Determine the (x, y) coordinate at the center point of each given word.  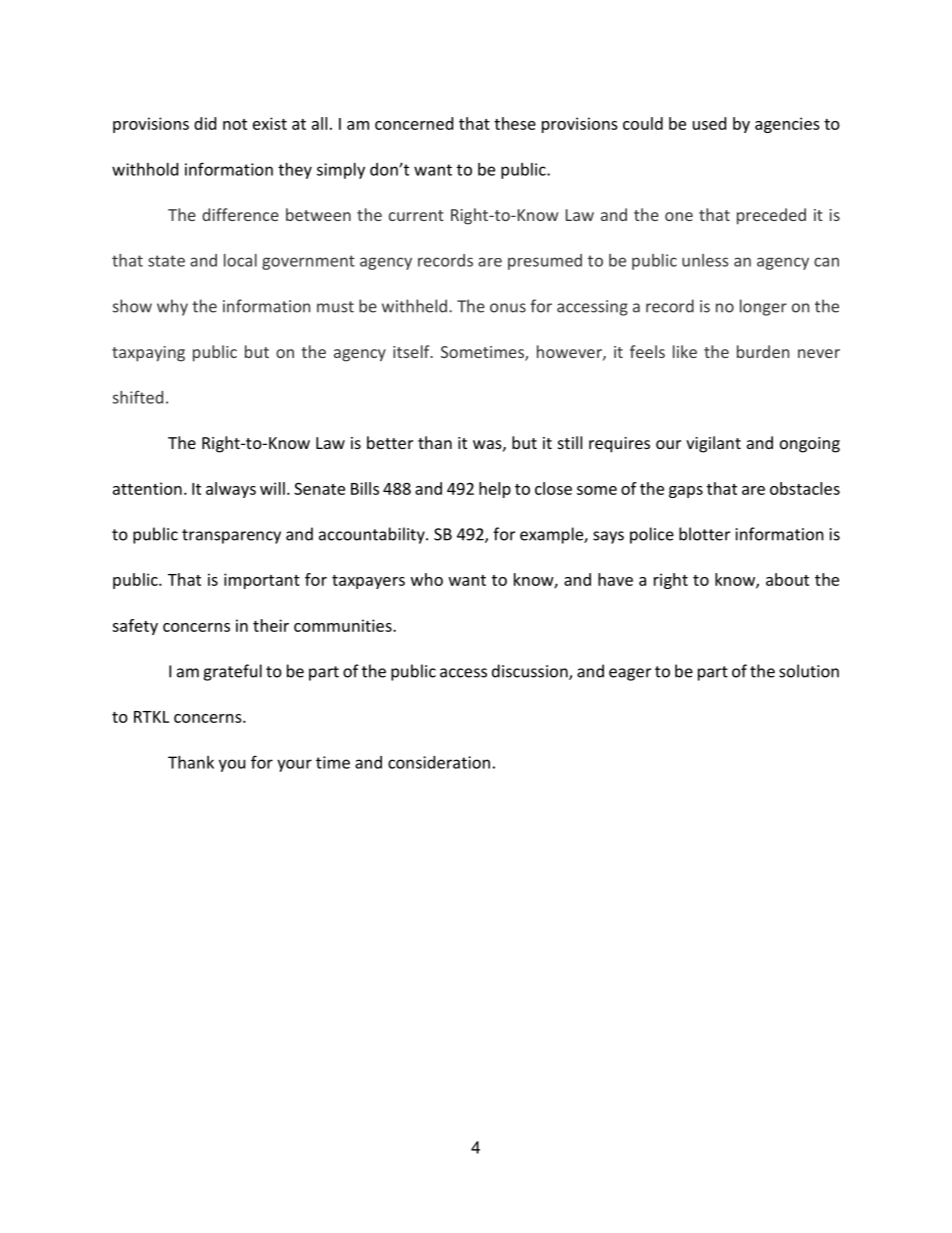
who (427, 579)
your (294, 765)
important (262, 581)
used (709, 123)
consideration (439, 762)
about (787, 579)
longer (763, 307)
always (231, 490)
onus (508, 308)
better (390, 442)
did (205, 123)
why (172, 307)
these (515, 123)
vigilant (713, 444)
